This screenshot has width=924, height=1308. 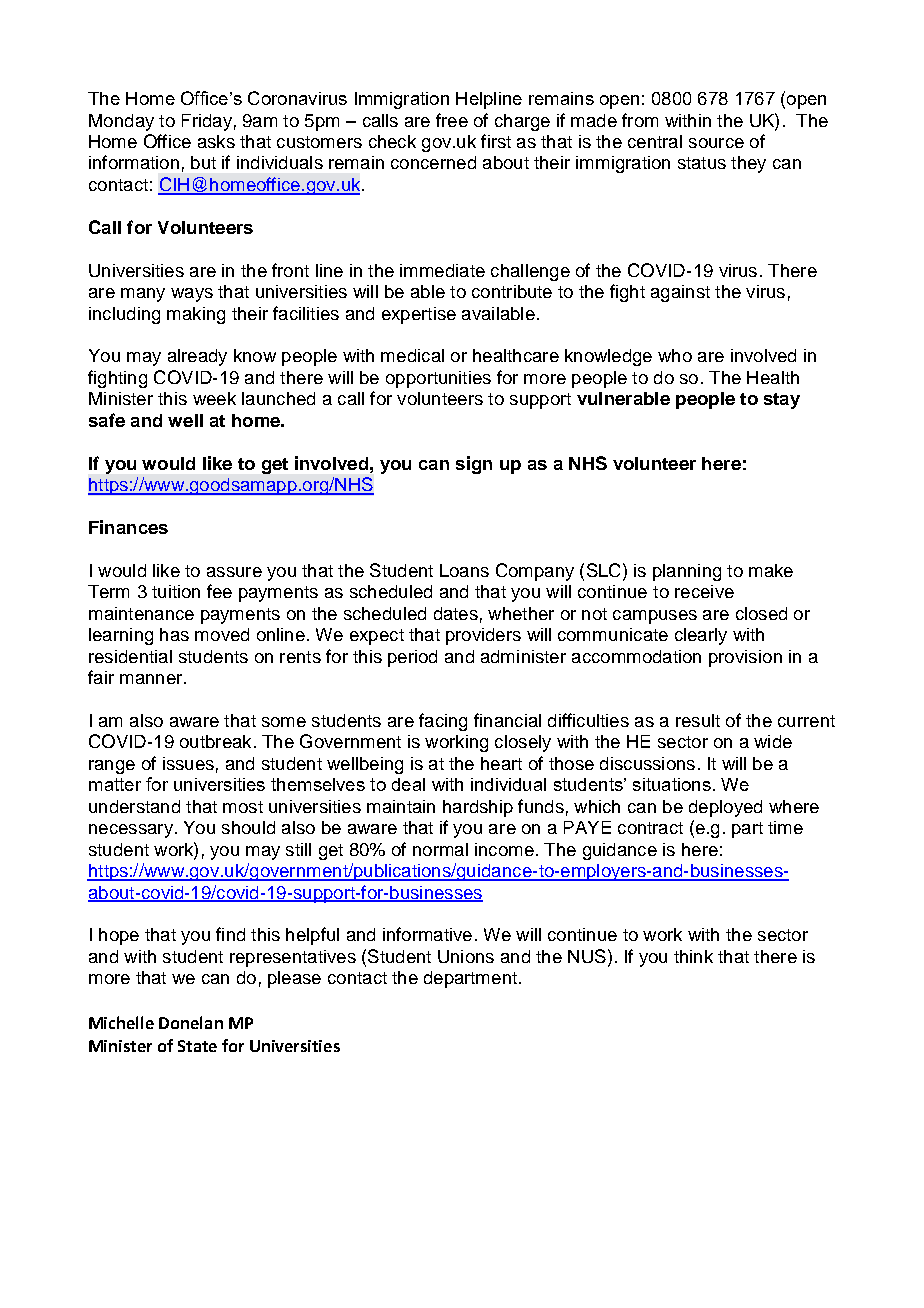 I want to click on concerned, so click(x=433, y=162).
